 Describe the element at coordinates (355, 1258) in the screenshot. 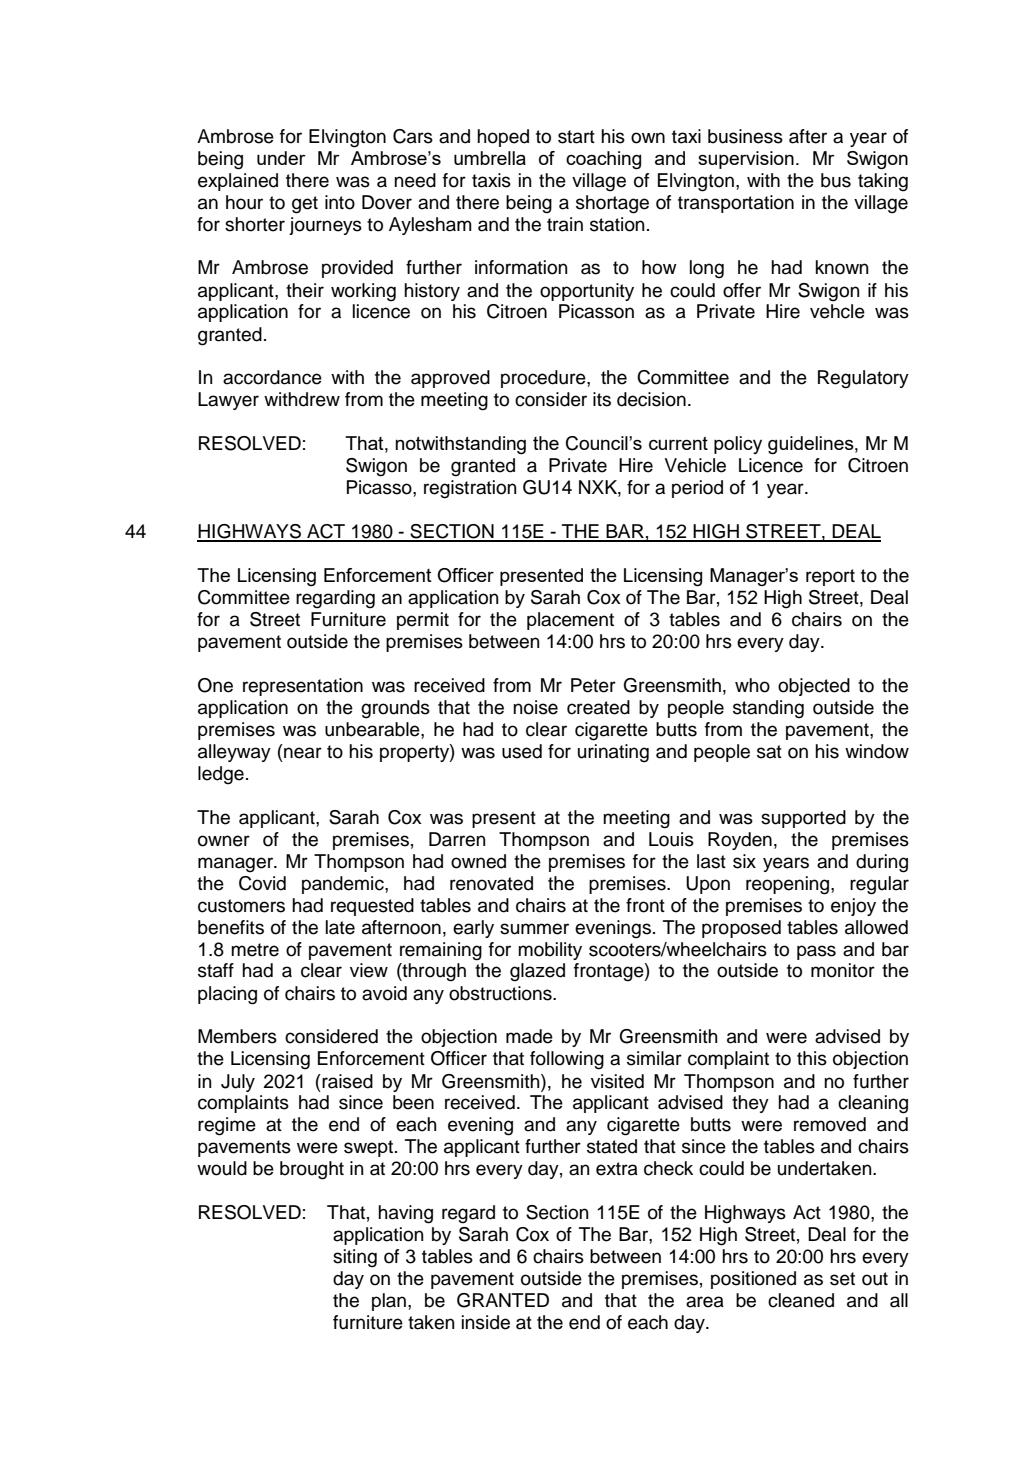

I see `siting` at that location.
